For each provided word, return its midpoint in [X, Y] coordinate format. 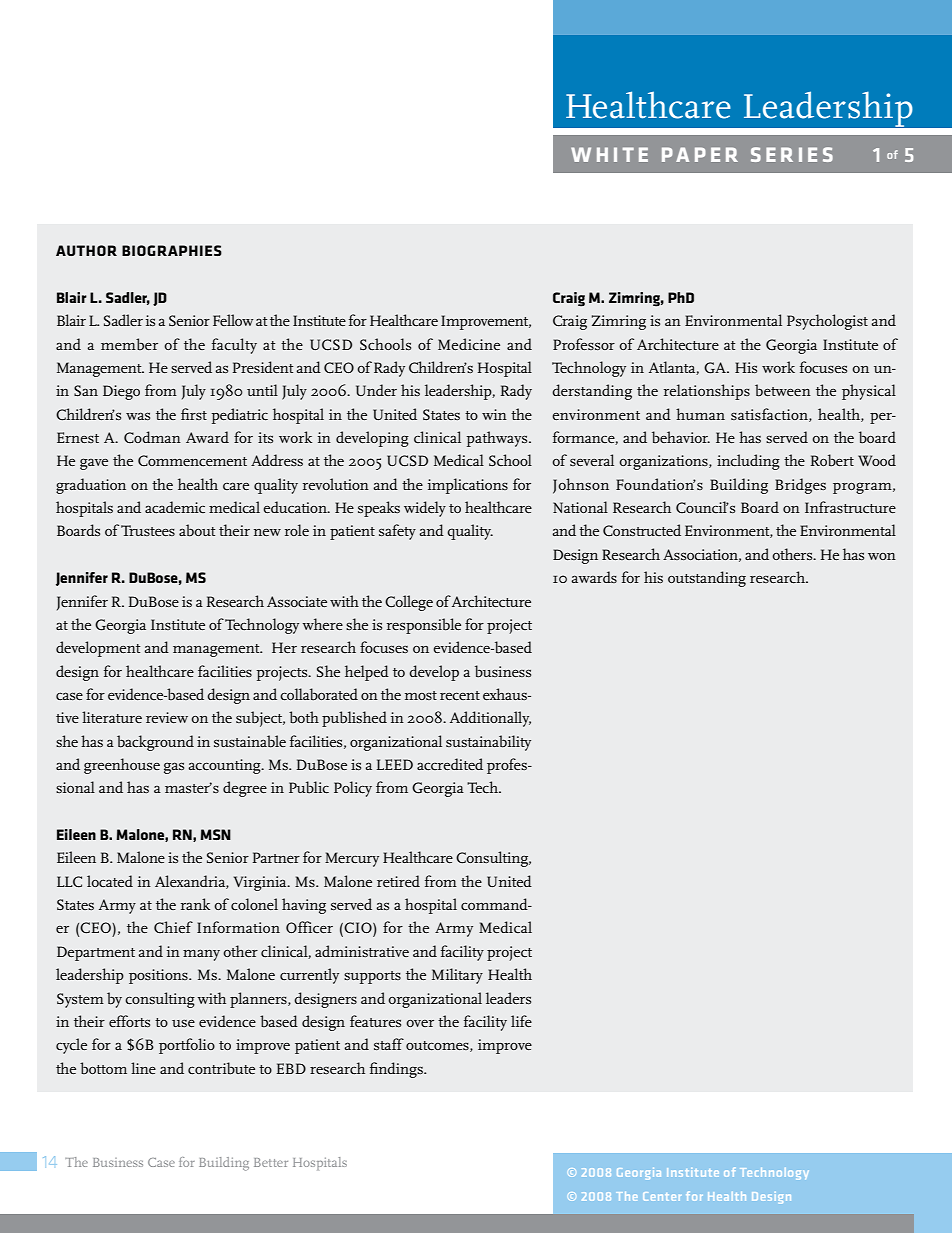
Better [271, 1162]
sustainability [488, 743]
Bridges [800, 486]
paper [700, 154]
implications [468, 486]
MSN [215, 834]
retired [398, 881]
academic [175, 507]
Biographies [172, 250]
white [609, 154]
